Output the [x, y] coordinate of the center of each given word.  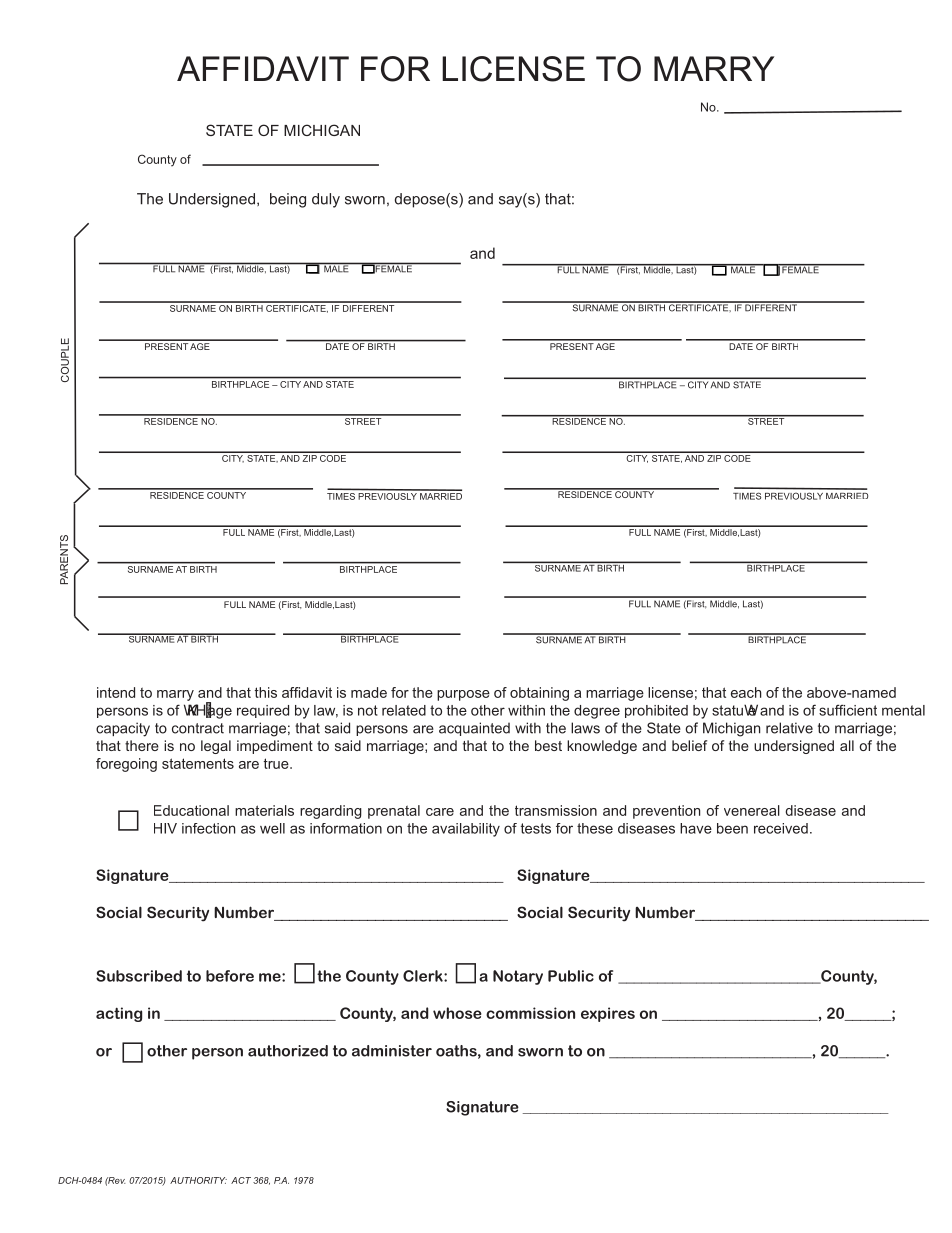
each [746, 692]
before [230, 976]
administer [392, 1051]
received [781, 828]
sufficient [848, 710]
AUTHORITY [198, 1180]
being [288, 200]
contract [198, 728]
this [266, 692]
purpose [463, 695]
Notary [518, 977]
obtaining [539, 694]
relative [789, 728]
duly [326, 200]
